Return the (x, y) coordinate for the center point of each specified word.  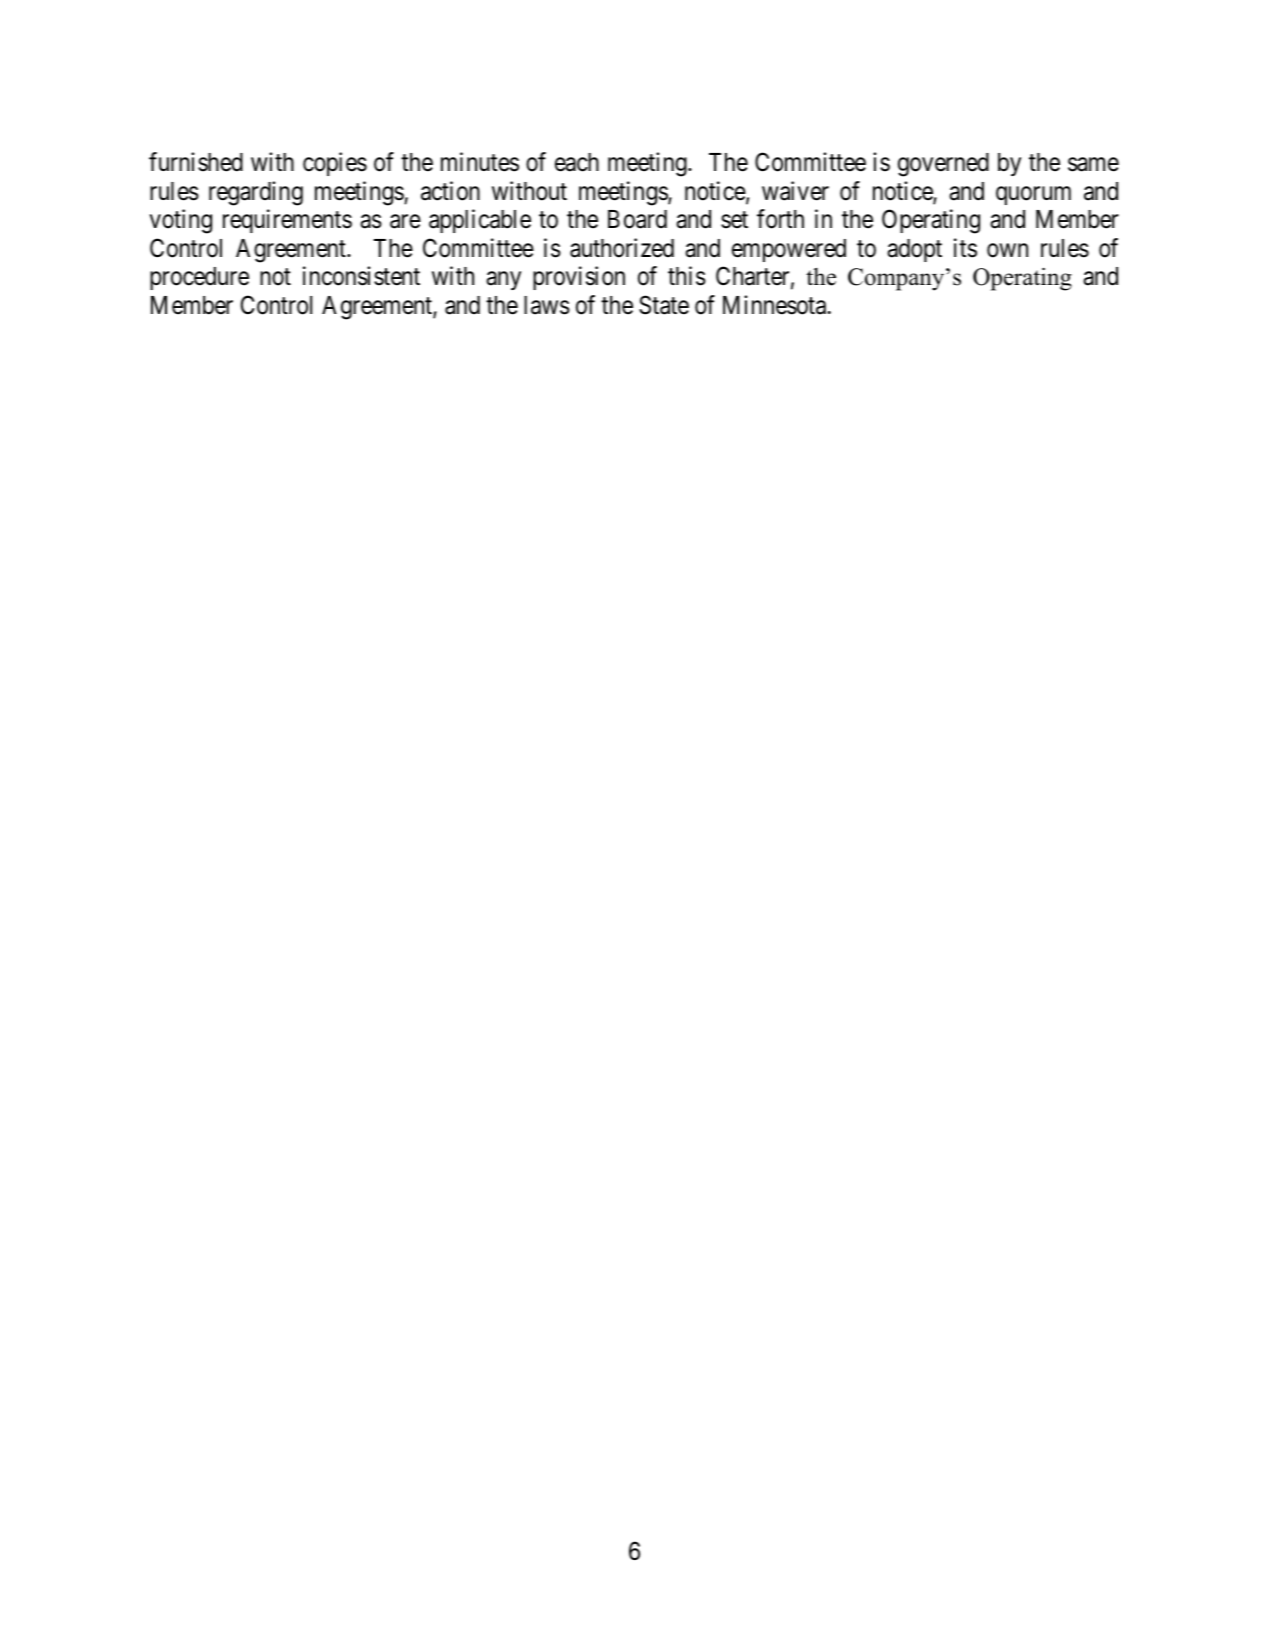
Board (637, 219)
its (965, 248)
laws (547, 305)
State (664, 305)
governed (943, 165)
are (405, 222)
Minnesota (776, 305)
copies (335, 164)
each (577, 162)
